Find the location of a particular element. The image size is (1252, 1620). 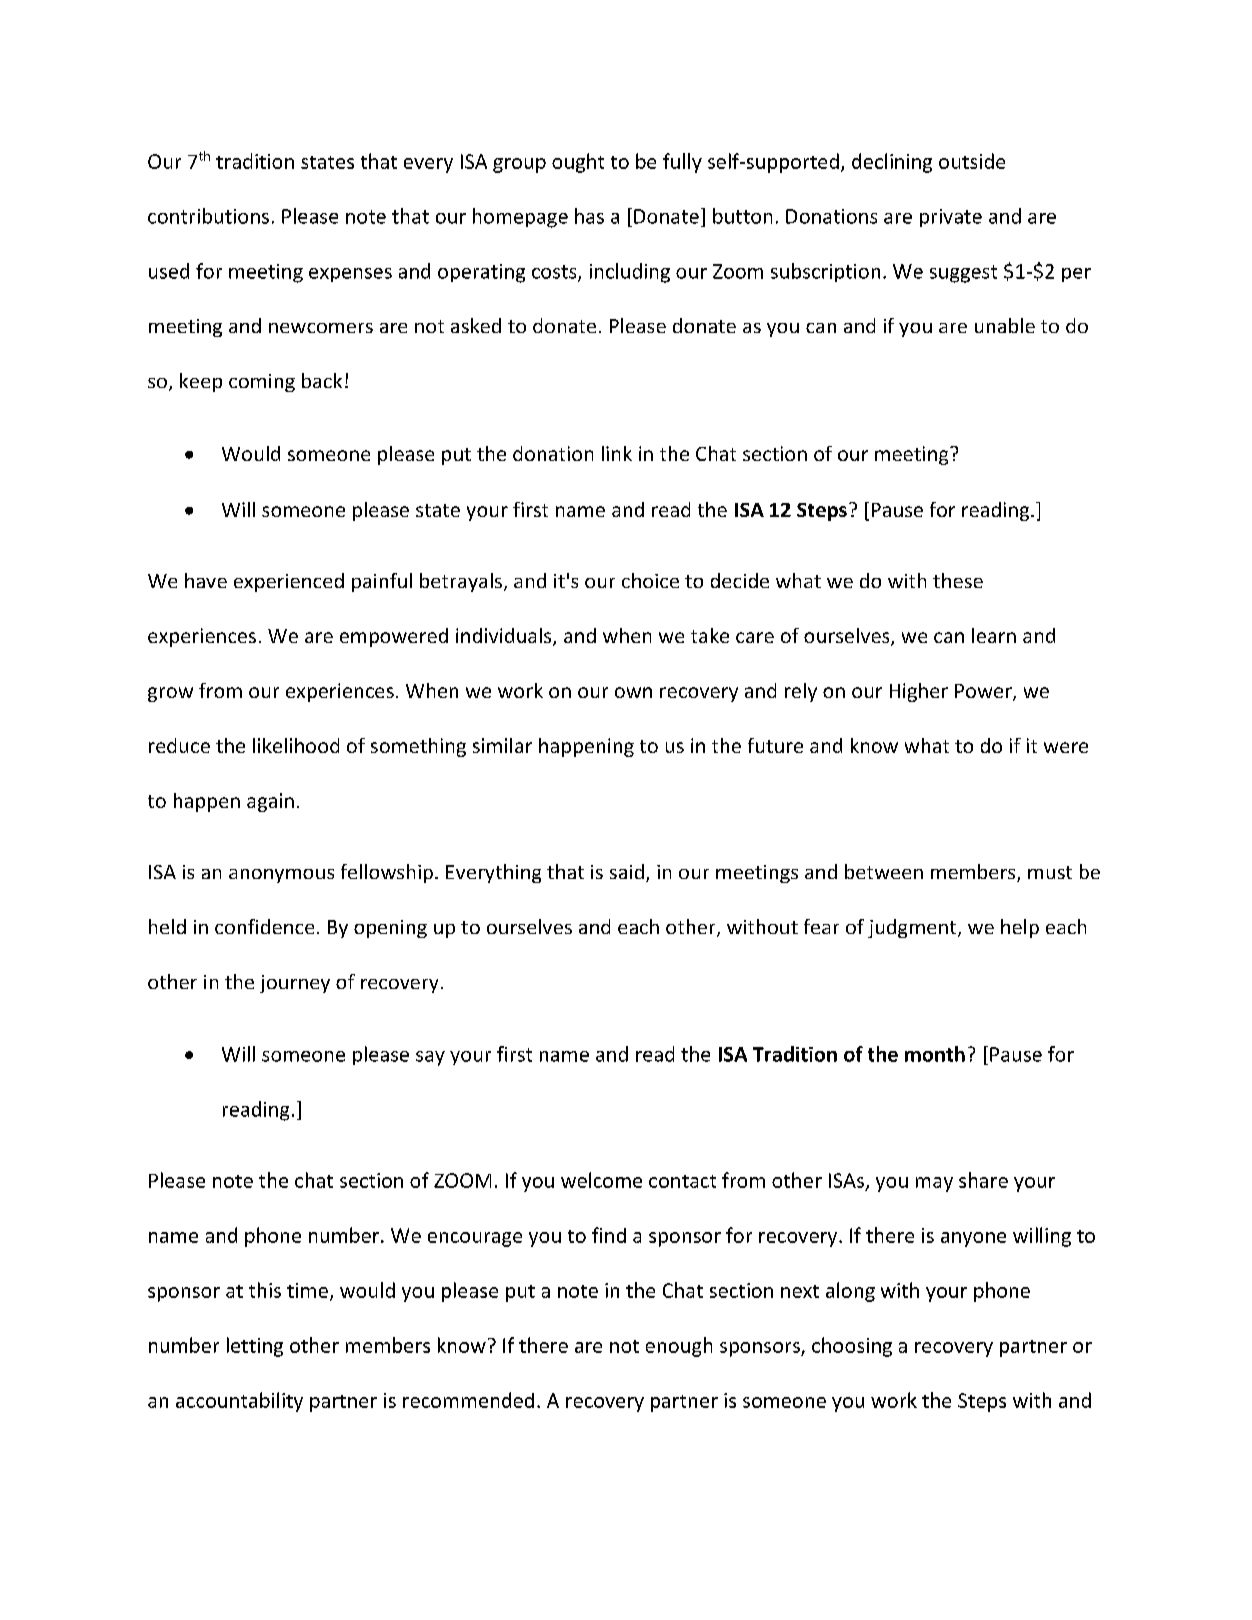

judgment is located at coordinates (913, 928).
